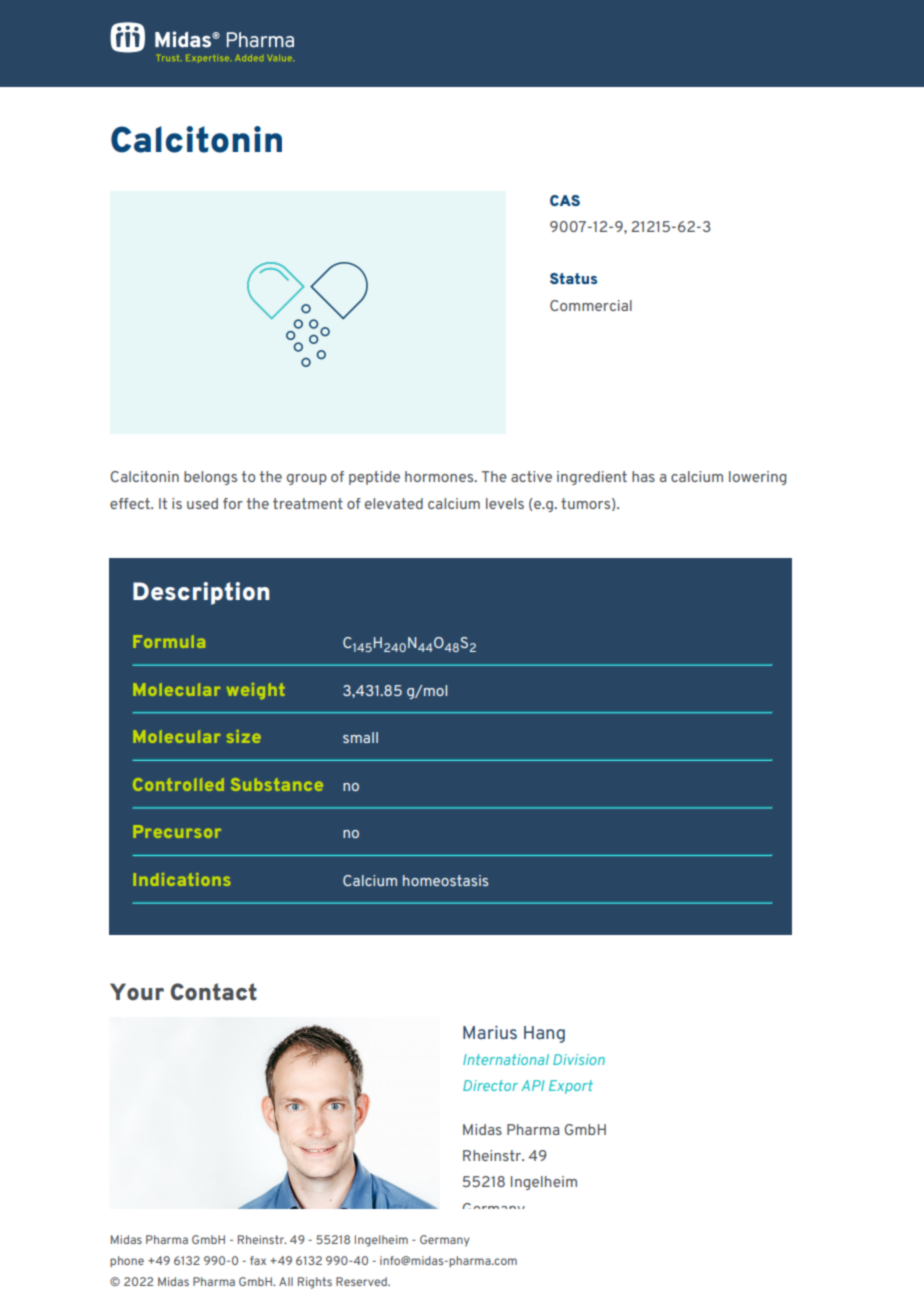  What do you see at coordinates (544, 1034) in the screenshot?
I see `Hang` at bounding box center [544, 1034].
